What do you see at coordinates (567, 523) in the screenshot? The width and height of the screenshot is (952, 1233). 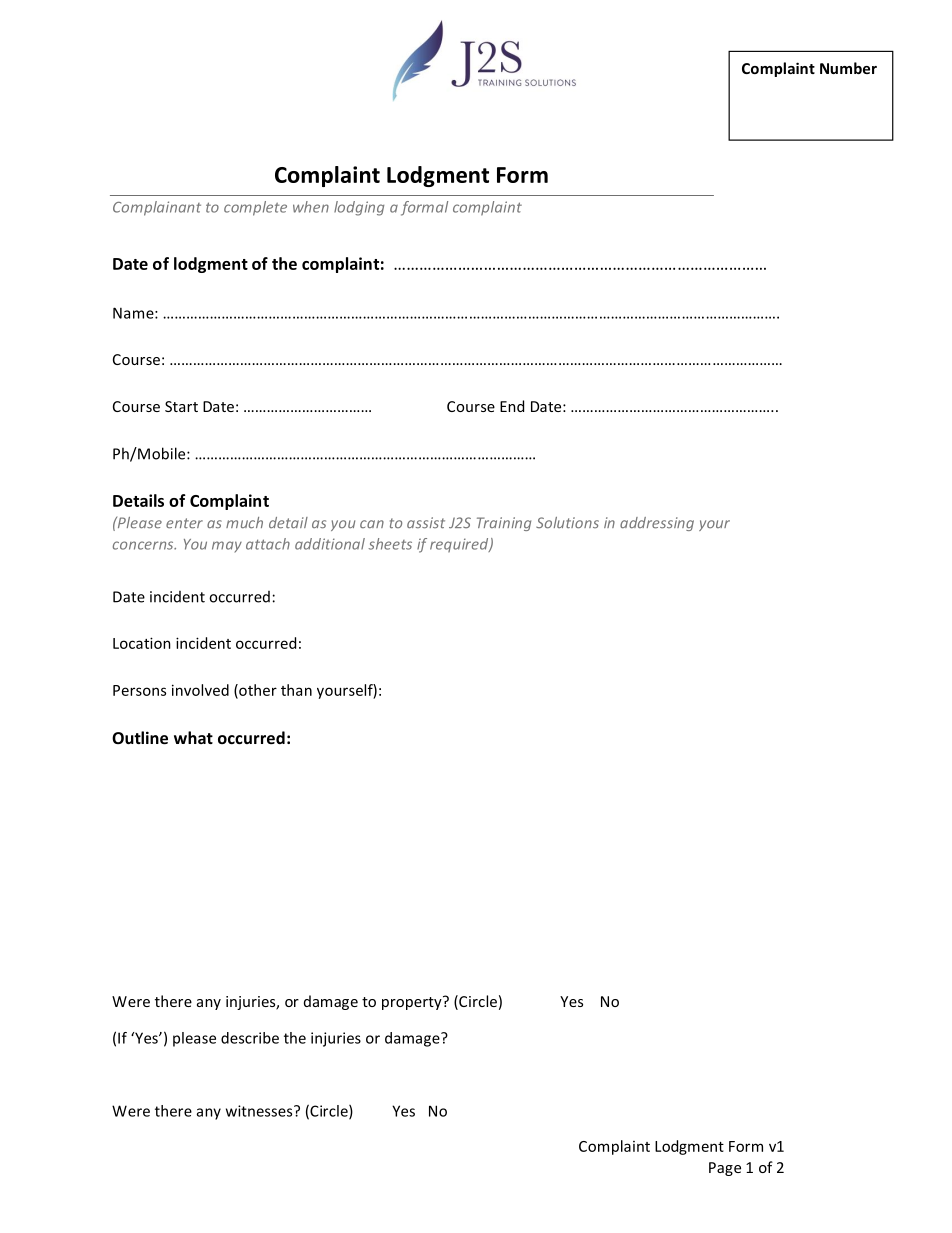 I see `Solutions` at bounding box center [567, 523].
